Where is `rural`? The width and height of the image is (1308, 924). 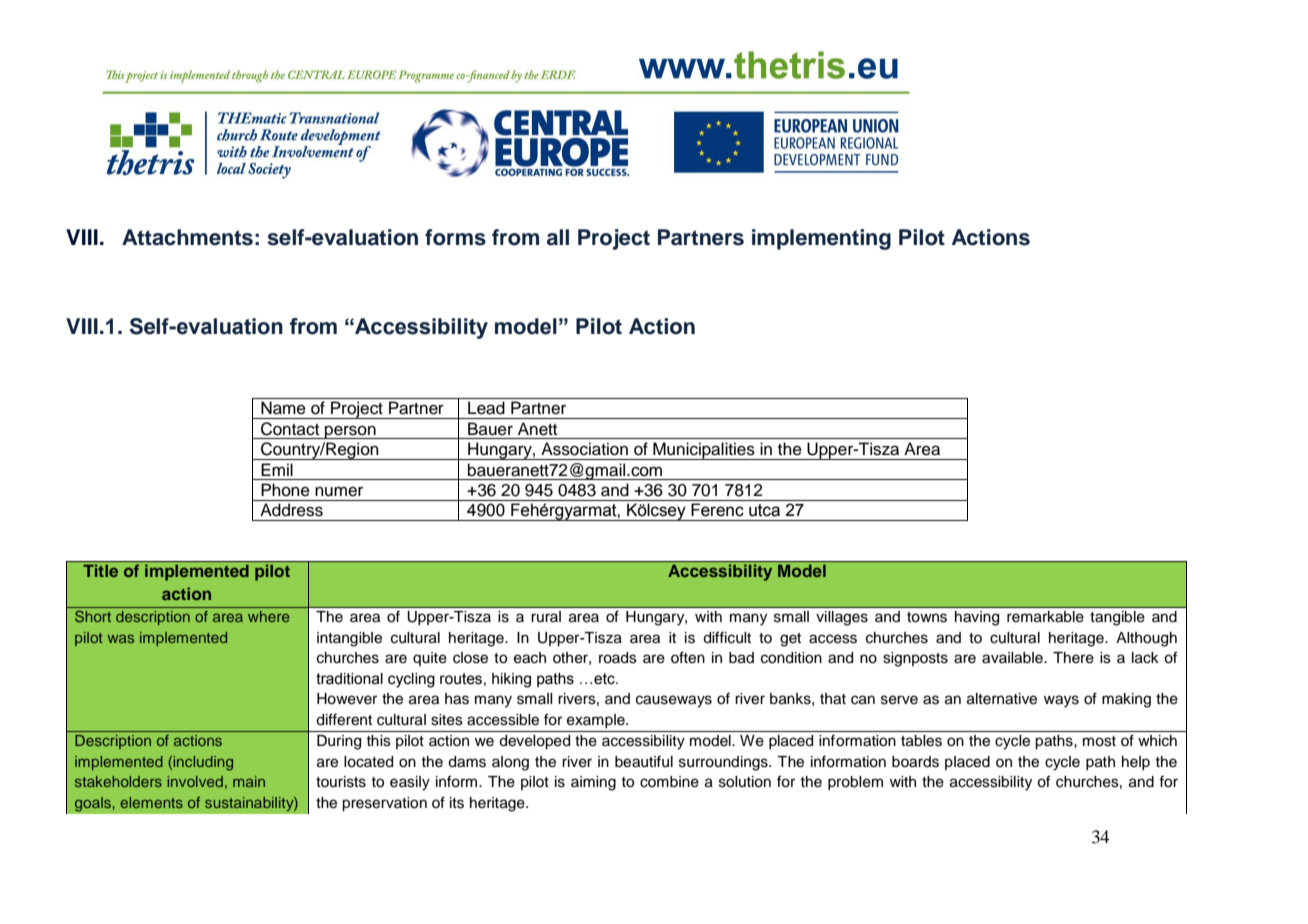
rural is located at coordinates (546, 616).
